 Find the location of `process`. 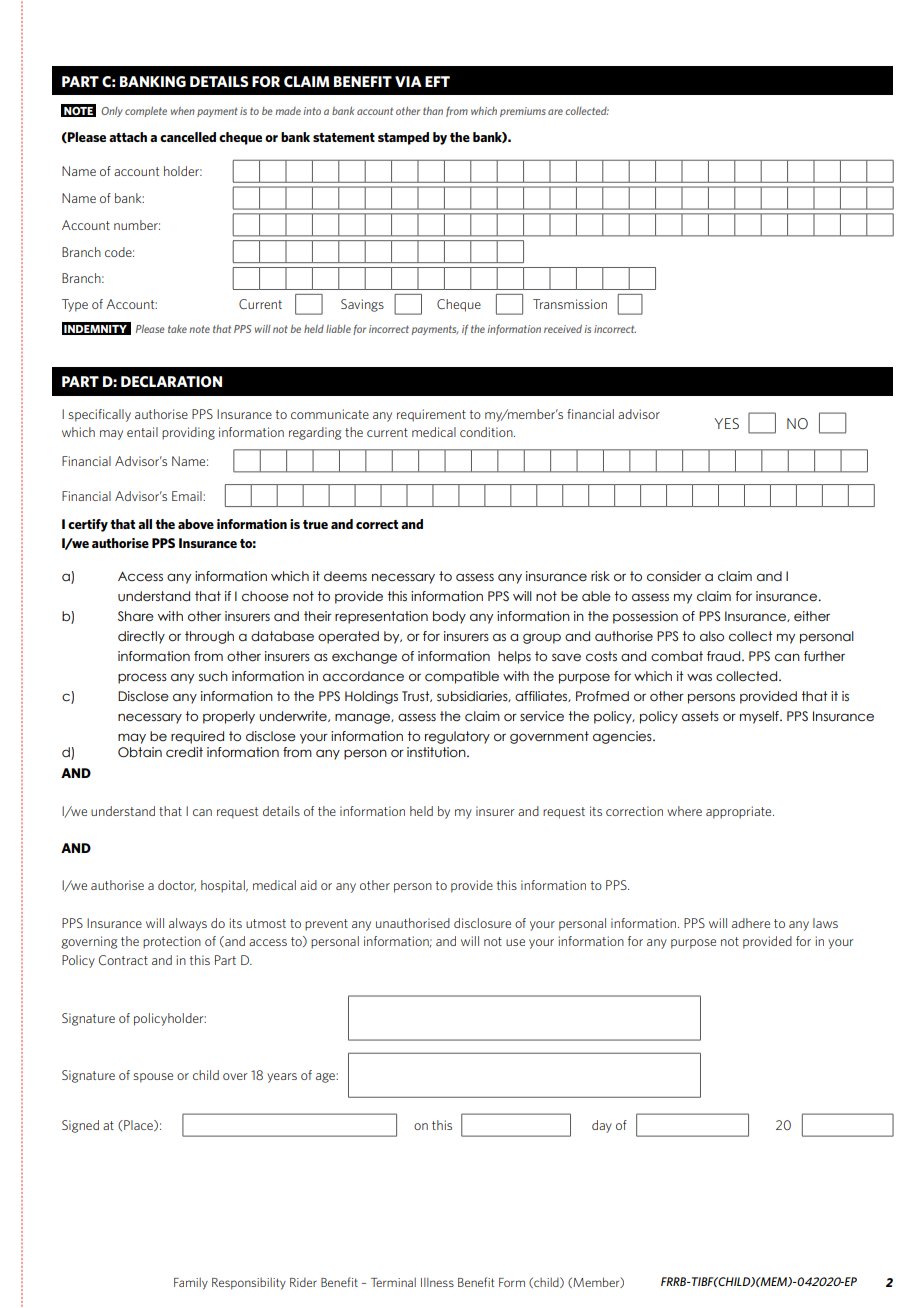

process is located at coordinates (142, 678).
